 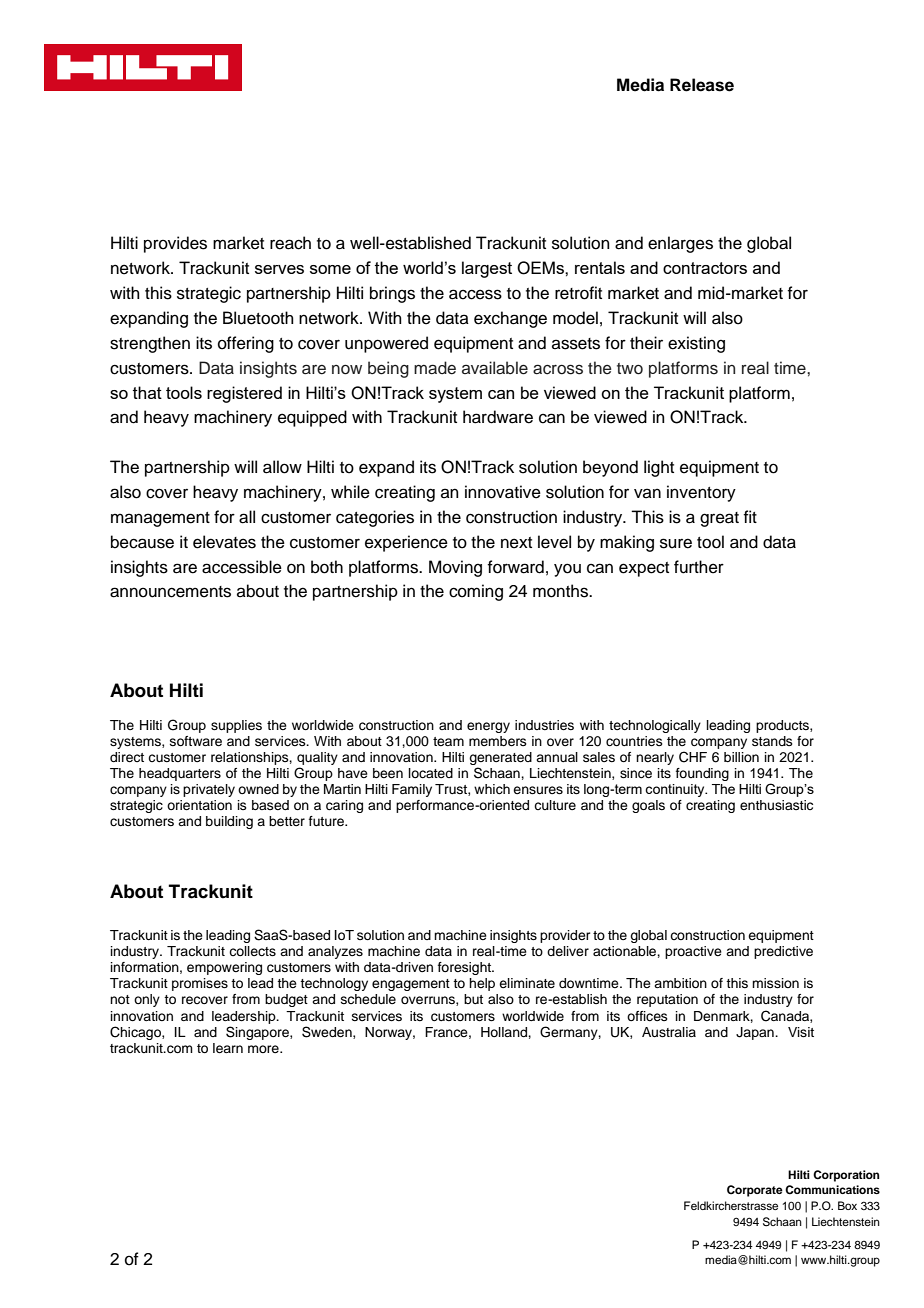 I want to click on allow, so click(x=282, y=467).
